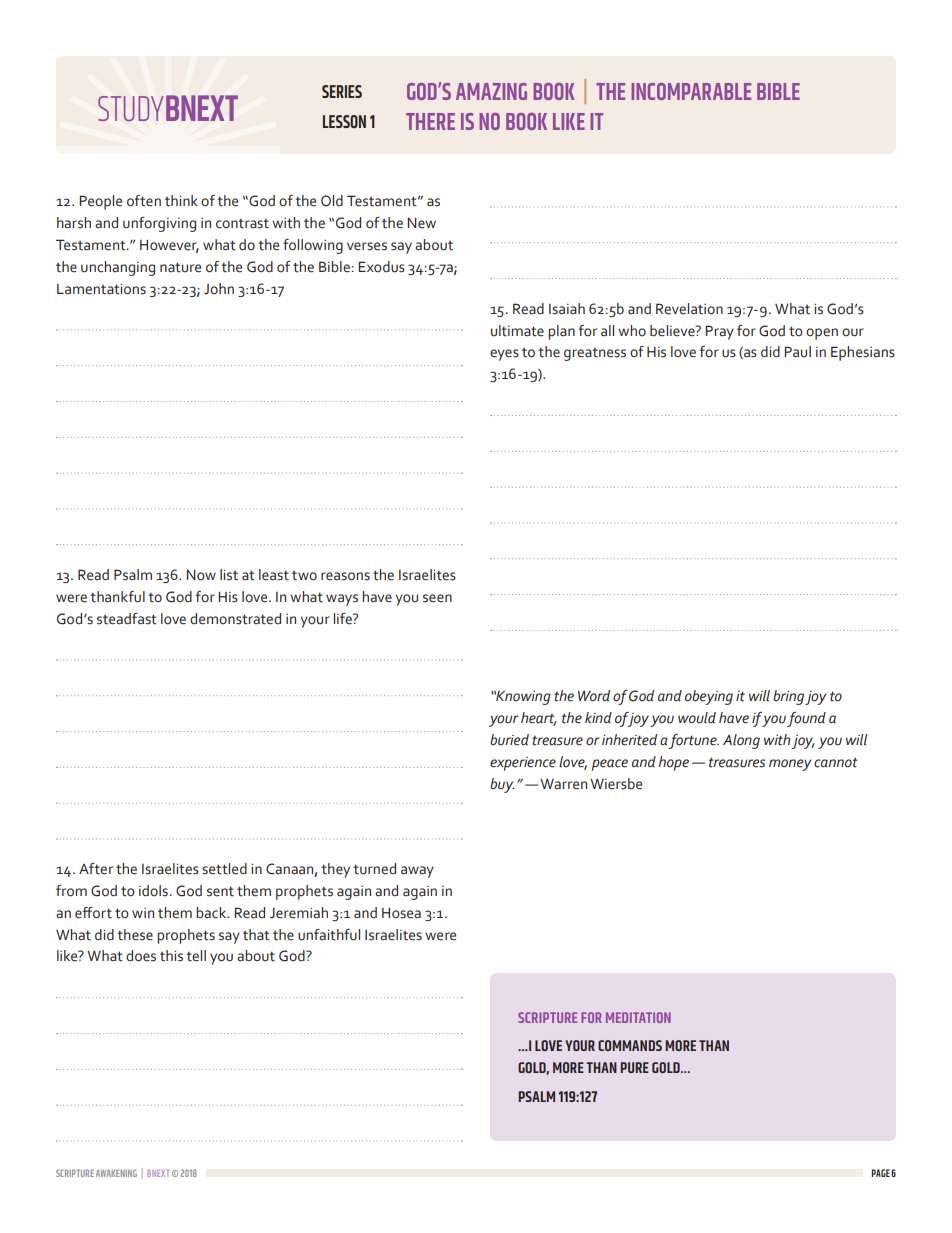 This page has height=1233, width=952. What do you see at coordinates (880, 1173) in the page?
I see `PAGE` at bounding box center [880, 1173].
